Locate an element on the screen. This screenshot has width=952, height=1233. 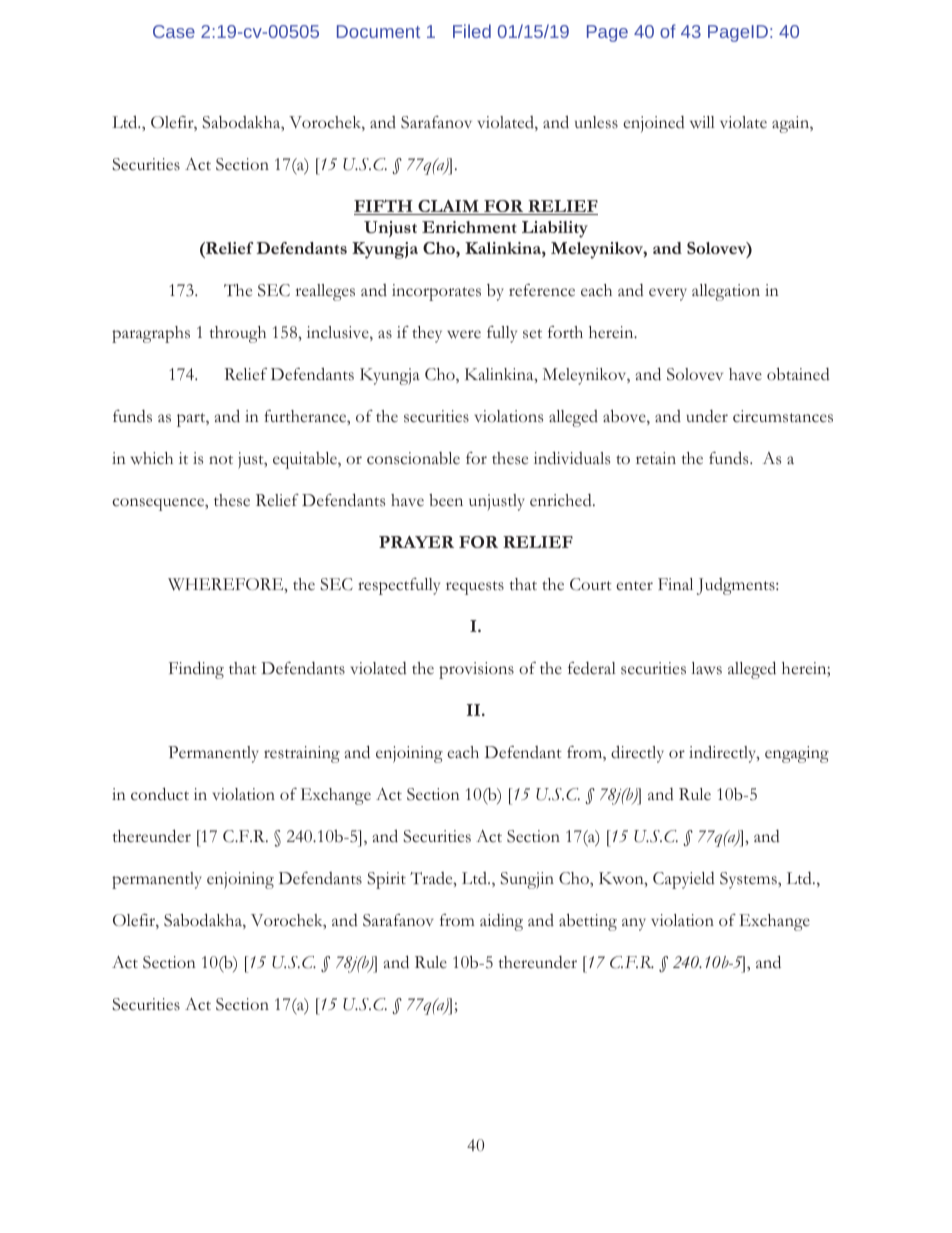
been is located at coordinates (446, 500).
